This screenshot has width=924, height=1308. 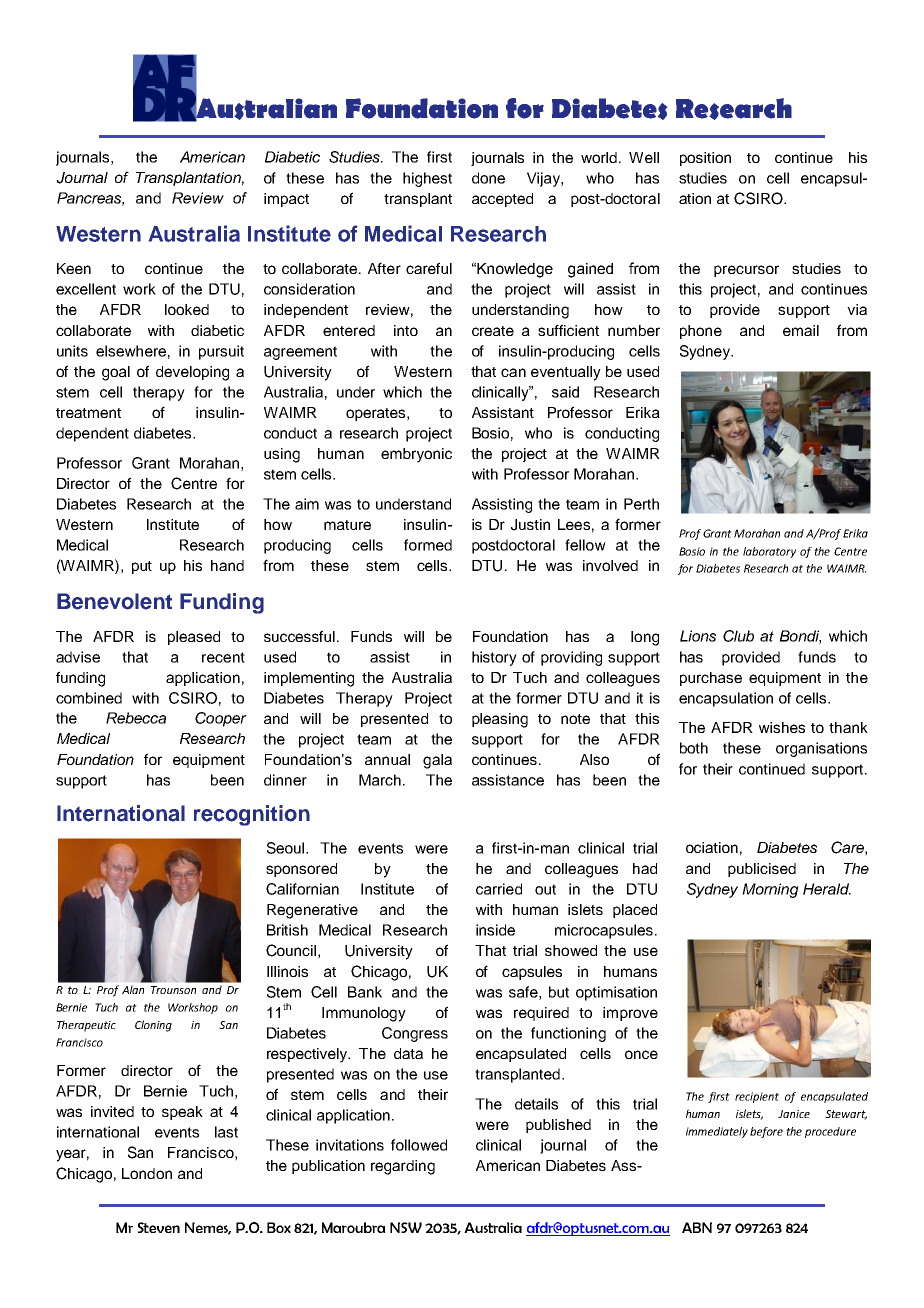 What do you see at coordinates (136, 718) in the screenshot?
I see `Rebecca` at bounding box center [136, 718].
